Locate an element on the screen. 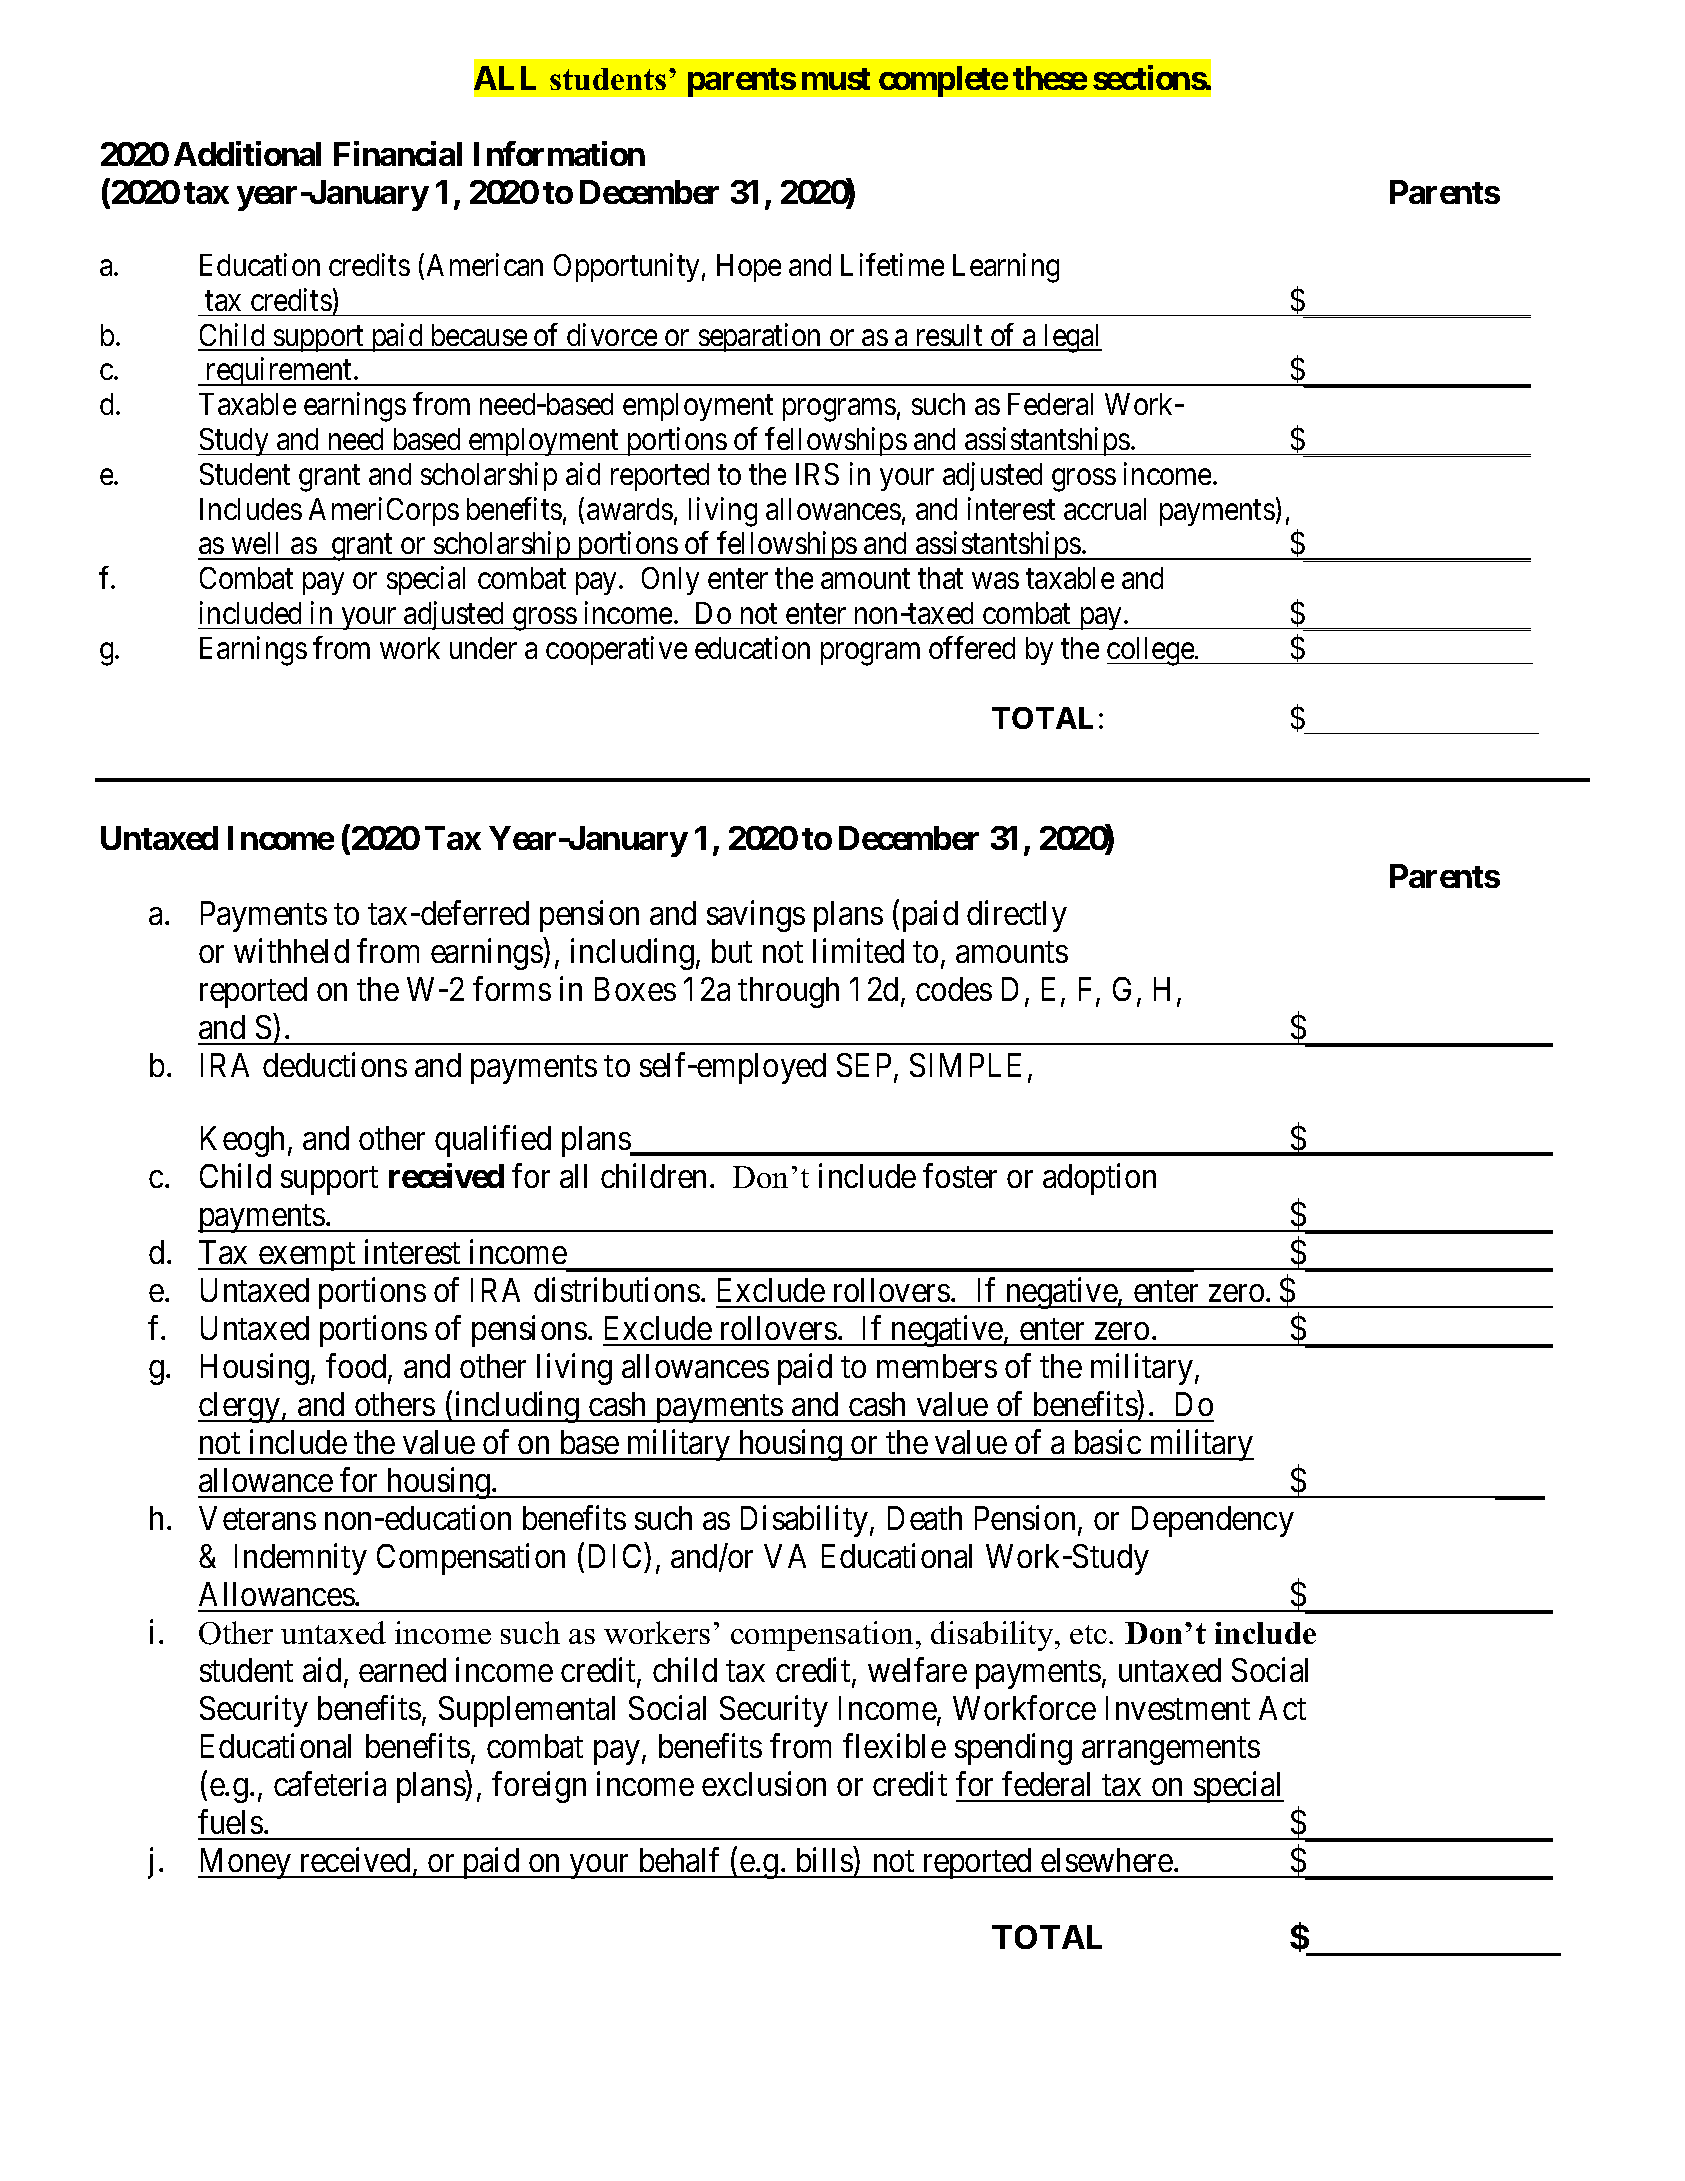 The height and width of the screenshot is (2181, 1685). foster is located at coordinates (960, 1175).
